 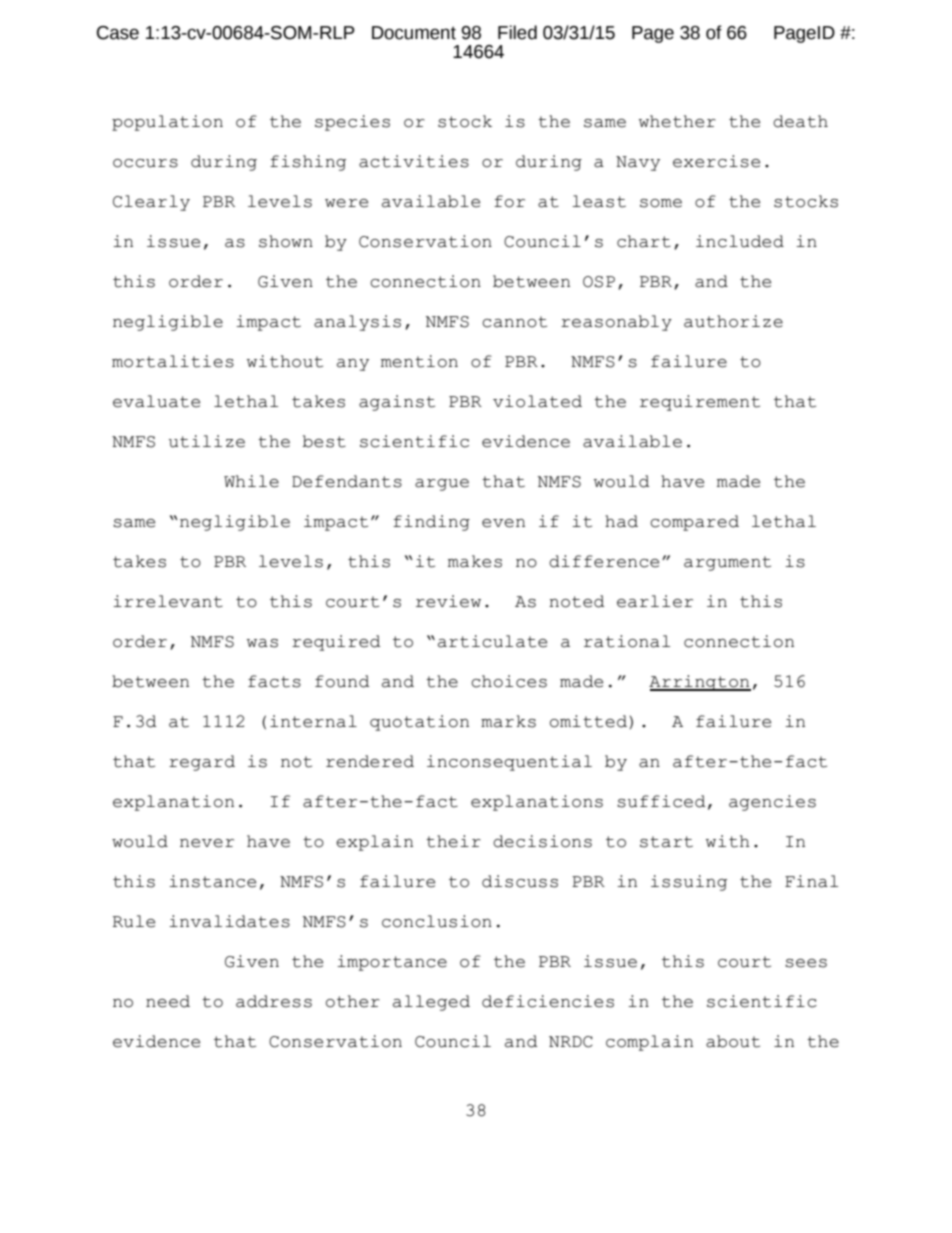 What do you see at coordinates (414, 33) in the screenshot?
I see `Document` at bounding box center [414, 33].
